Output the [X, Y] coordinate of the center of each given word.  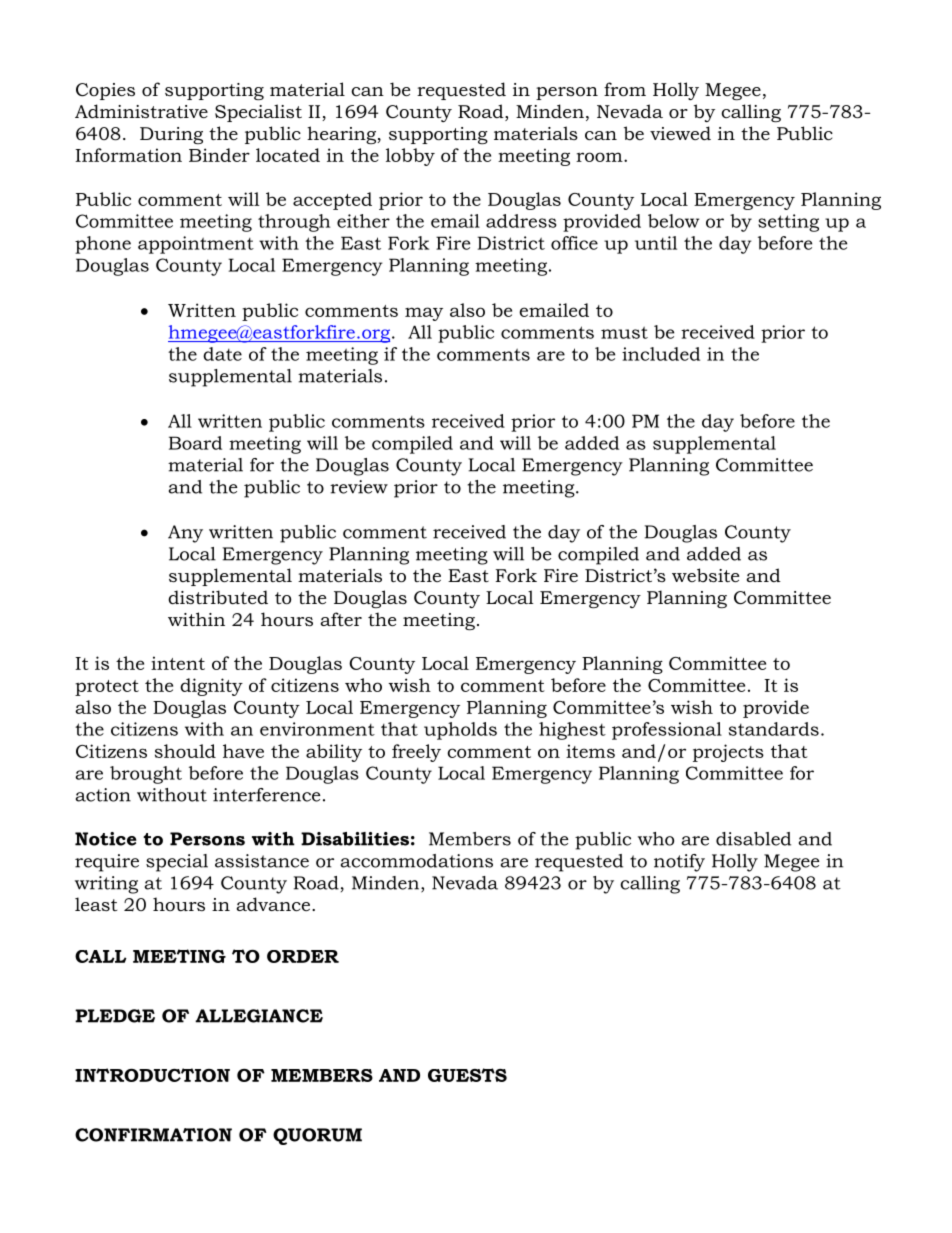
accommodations [417, 861]
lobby [410, 157]
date [222, 354]
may [424, 314]
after [341, 619]
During [171, 135]
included [661, 354]
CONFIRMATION [153, 1135]
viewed [680, 133]
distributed [218, 597]
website [705, 575]
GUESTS [467, 1075]
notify [679, 863]
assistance [262, 861]
